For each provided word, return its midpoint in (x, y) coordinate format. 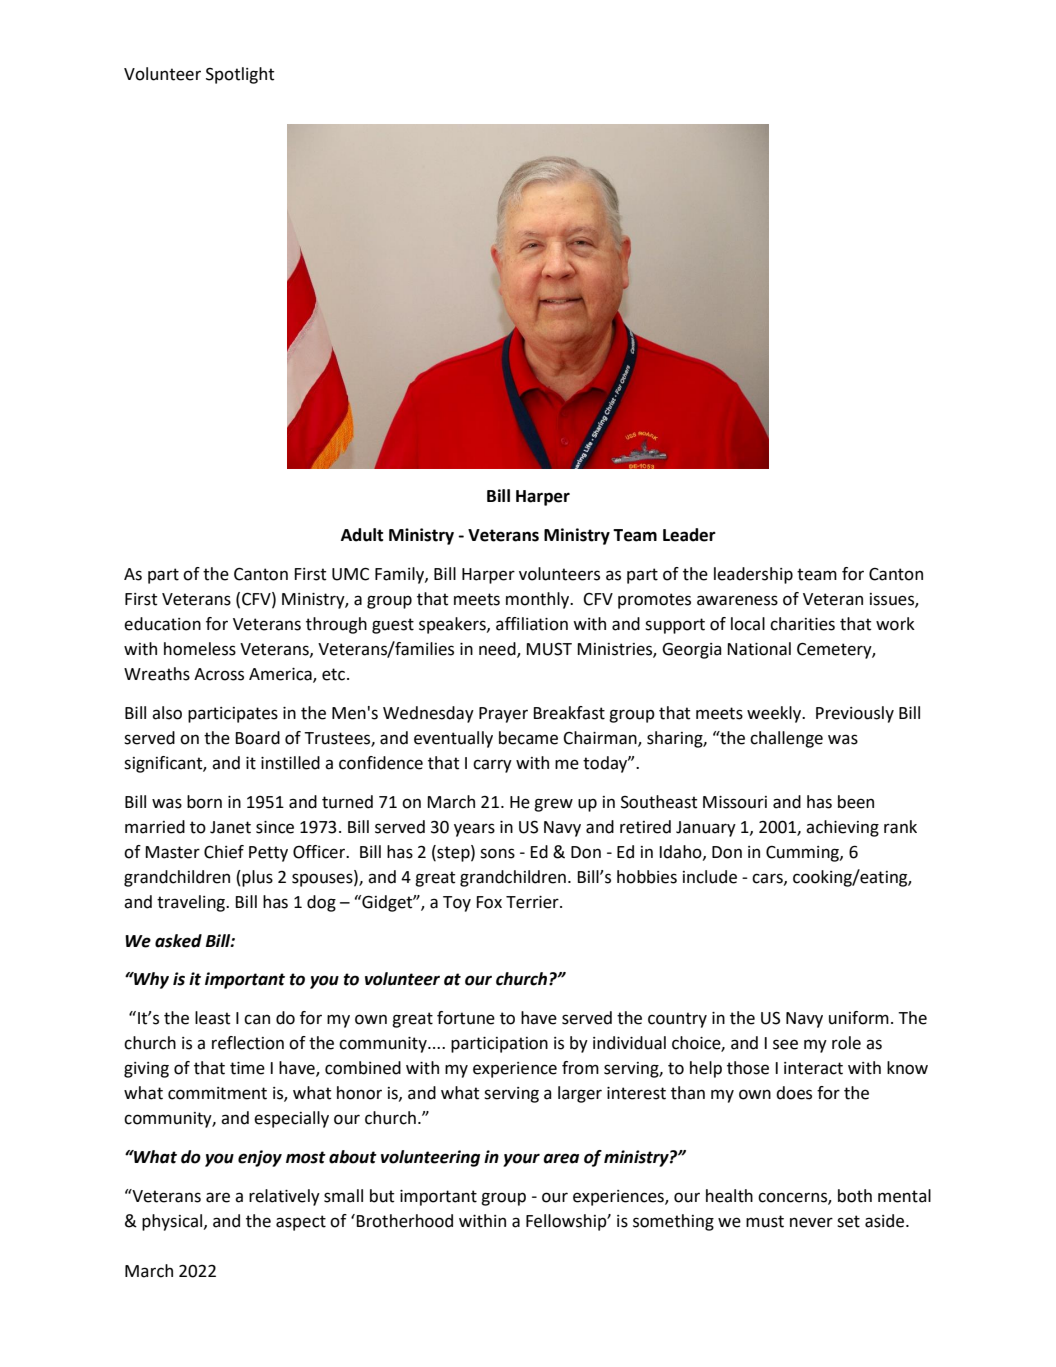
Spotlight (240, 75)
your (521, 1160)
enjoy (260, 1158)
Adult (362, 535)
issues (893, 600)
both (855, 1196)
